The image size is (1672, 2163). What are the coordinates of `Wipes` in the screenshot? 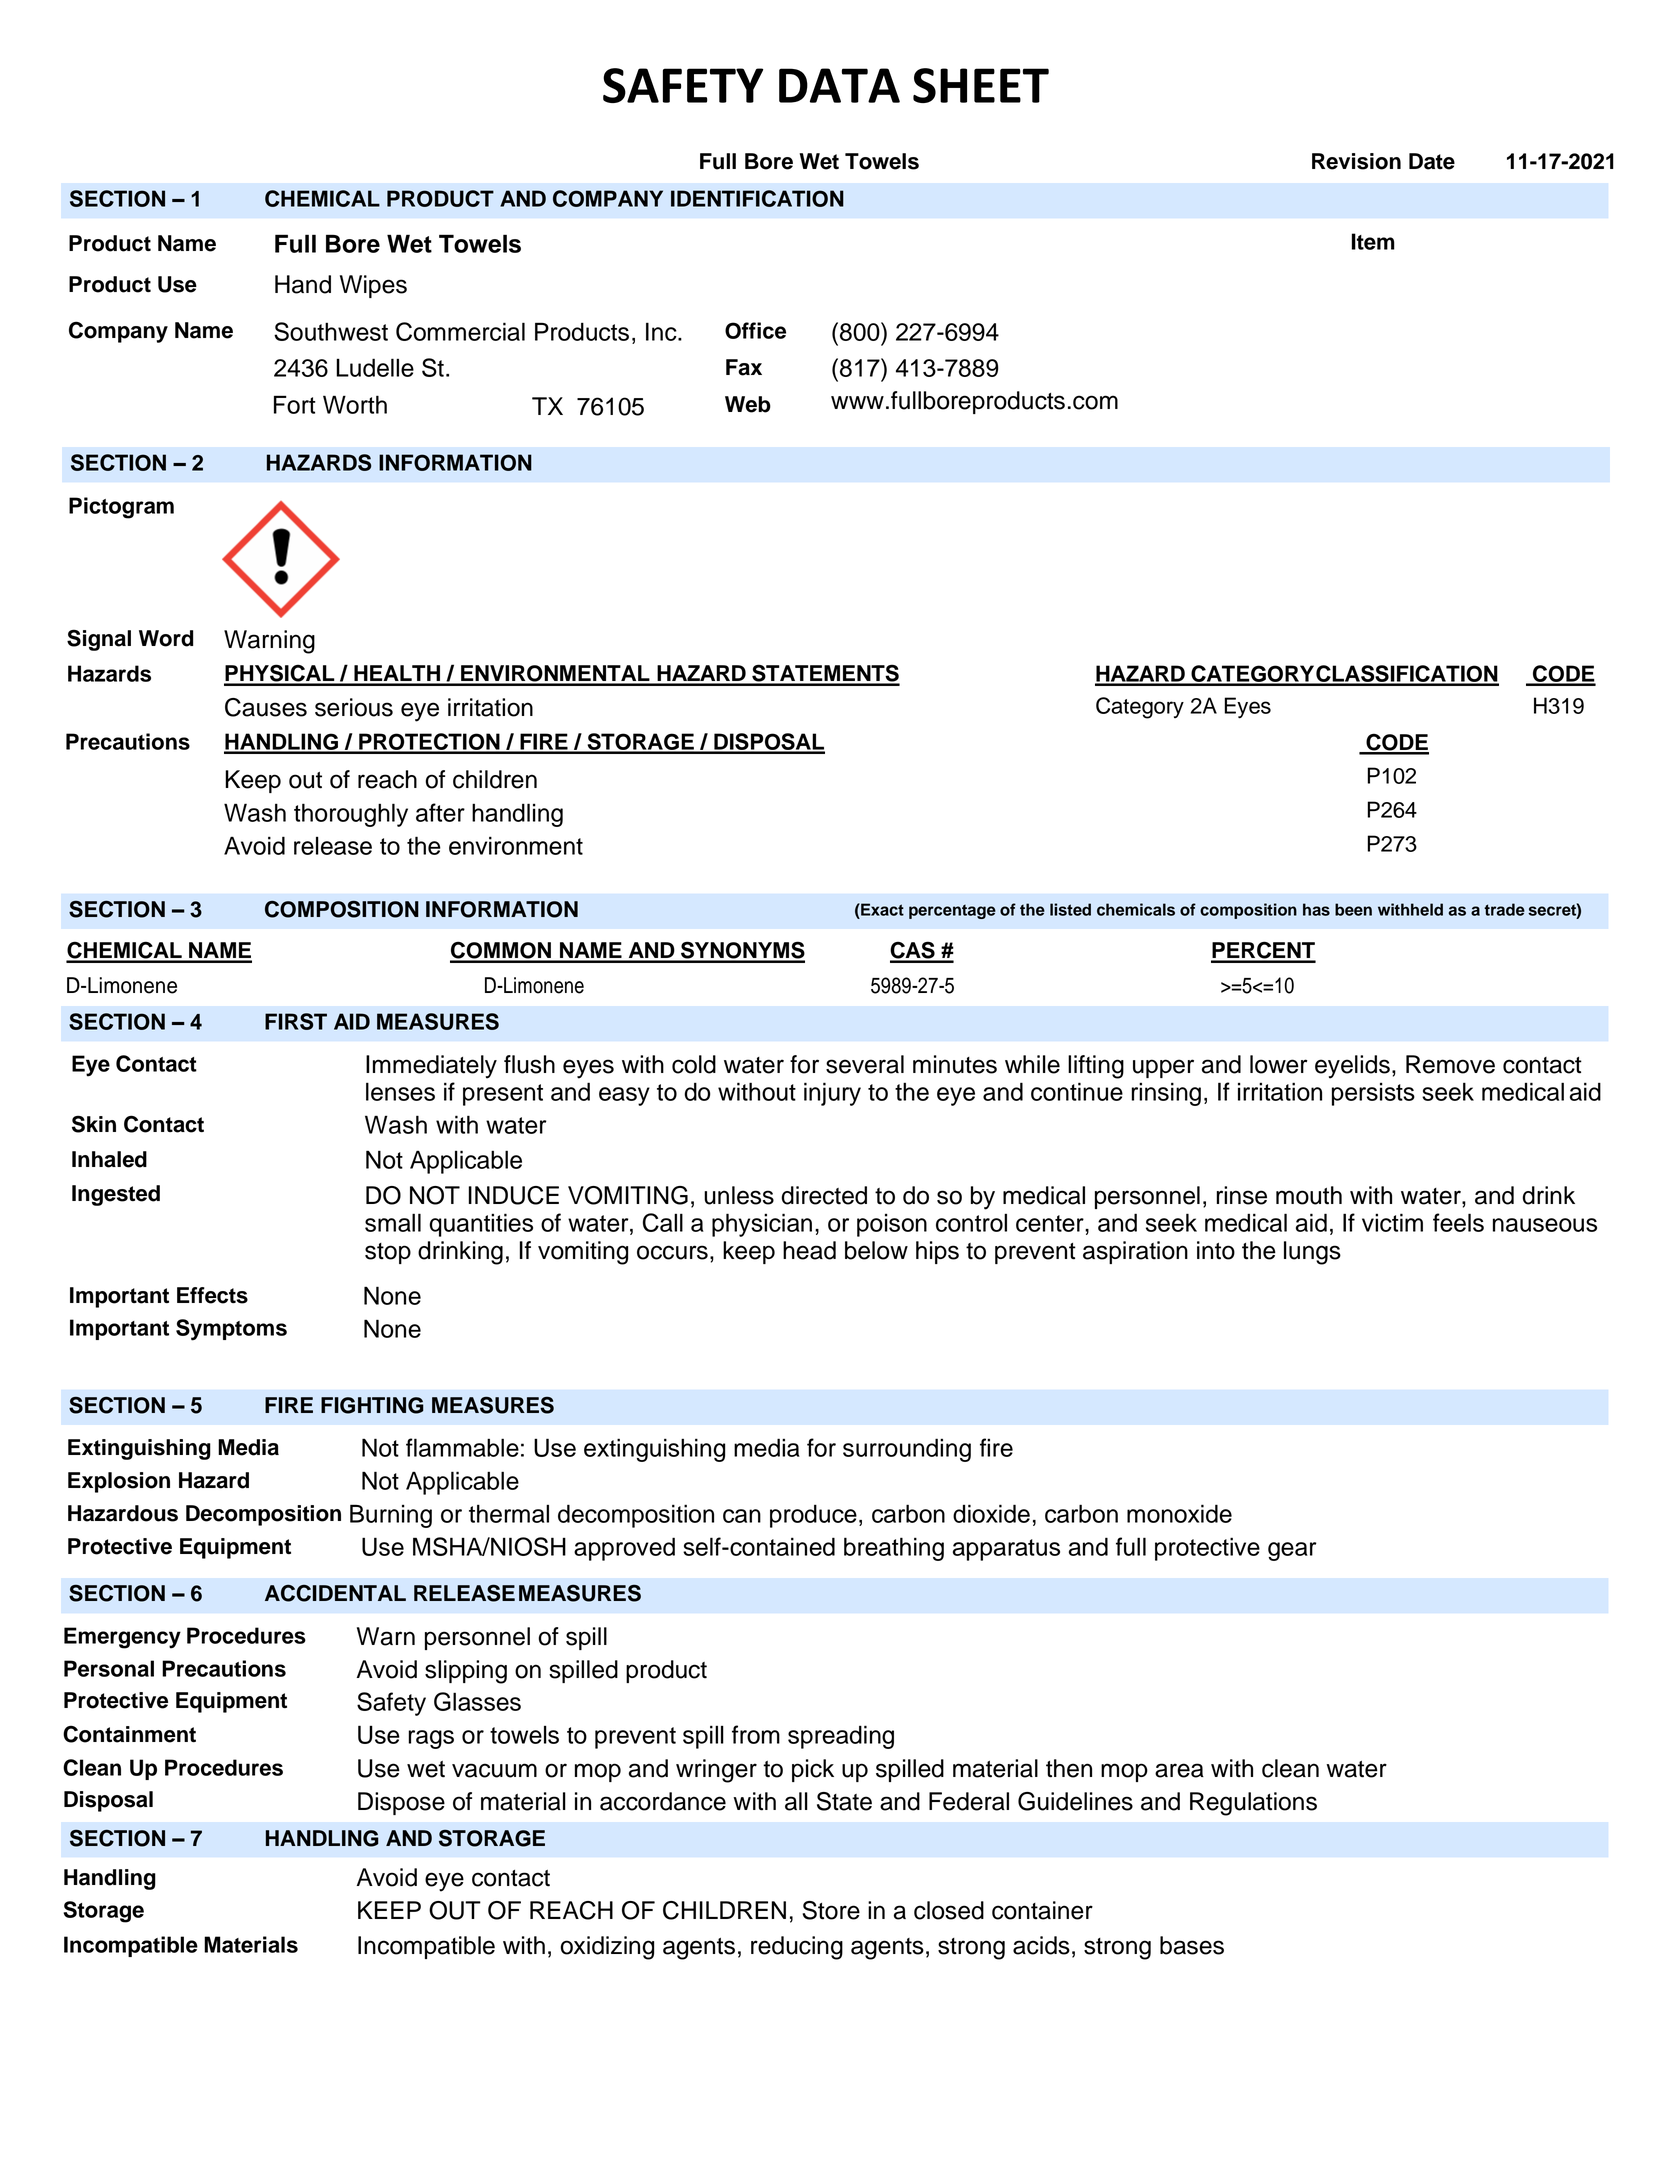 It's located at (373, 286).
